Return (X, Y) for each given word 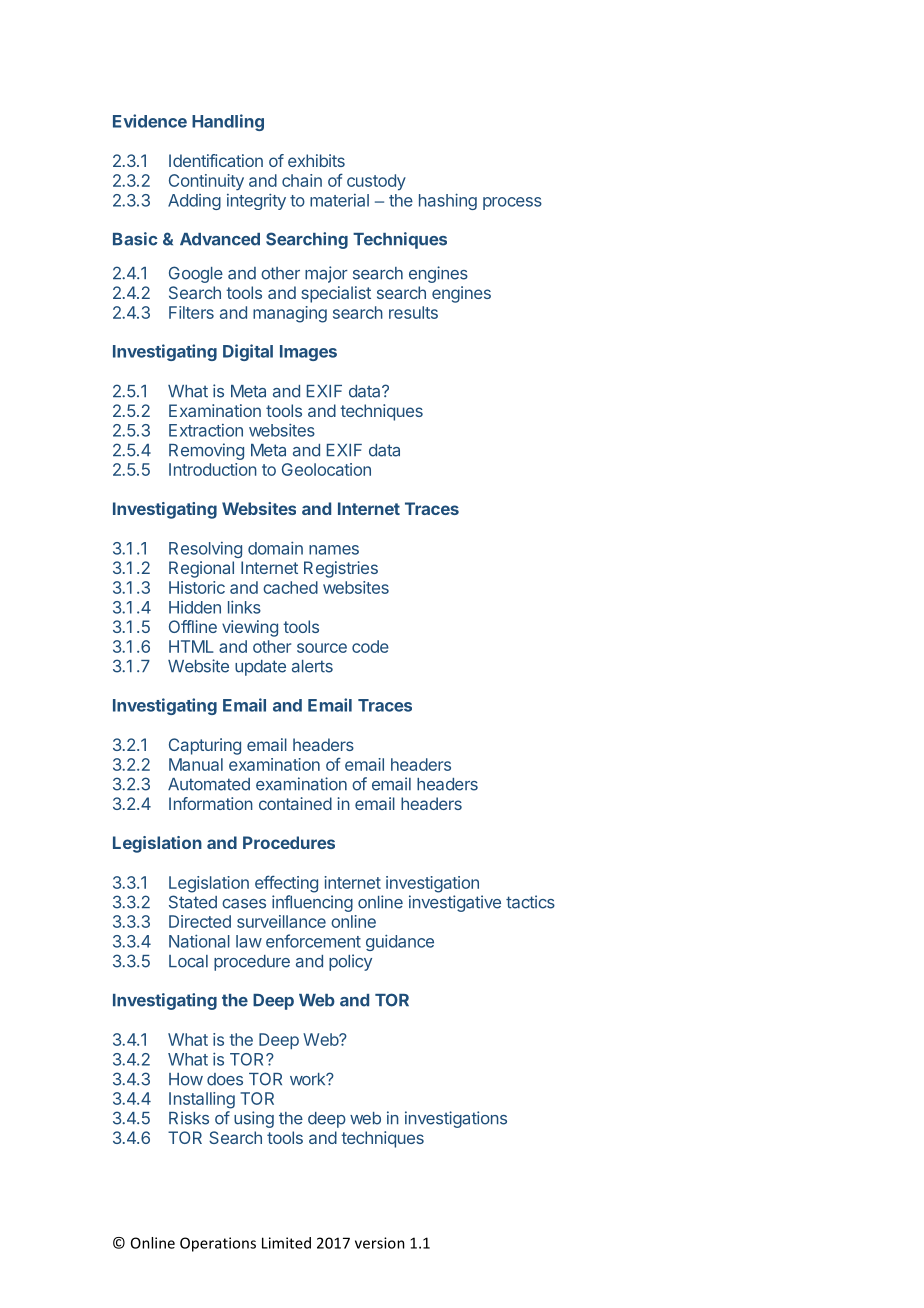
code (370, 646)
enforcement (313, 941)
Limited (286, 1243)
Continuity (206, 182)
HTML (191, 646)
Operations (218, 1244)
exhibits (316, 160)
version (380, 1243)
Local (188, 961)
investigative (455, 903)
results (413, 312)
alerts (312, 666)
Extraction (206, 430)
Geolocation (326, 469)
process (512, 203)
